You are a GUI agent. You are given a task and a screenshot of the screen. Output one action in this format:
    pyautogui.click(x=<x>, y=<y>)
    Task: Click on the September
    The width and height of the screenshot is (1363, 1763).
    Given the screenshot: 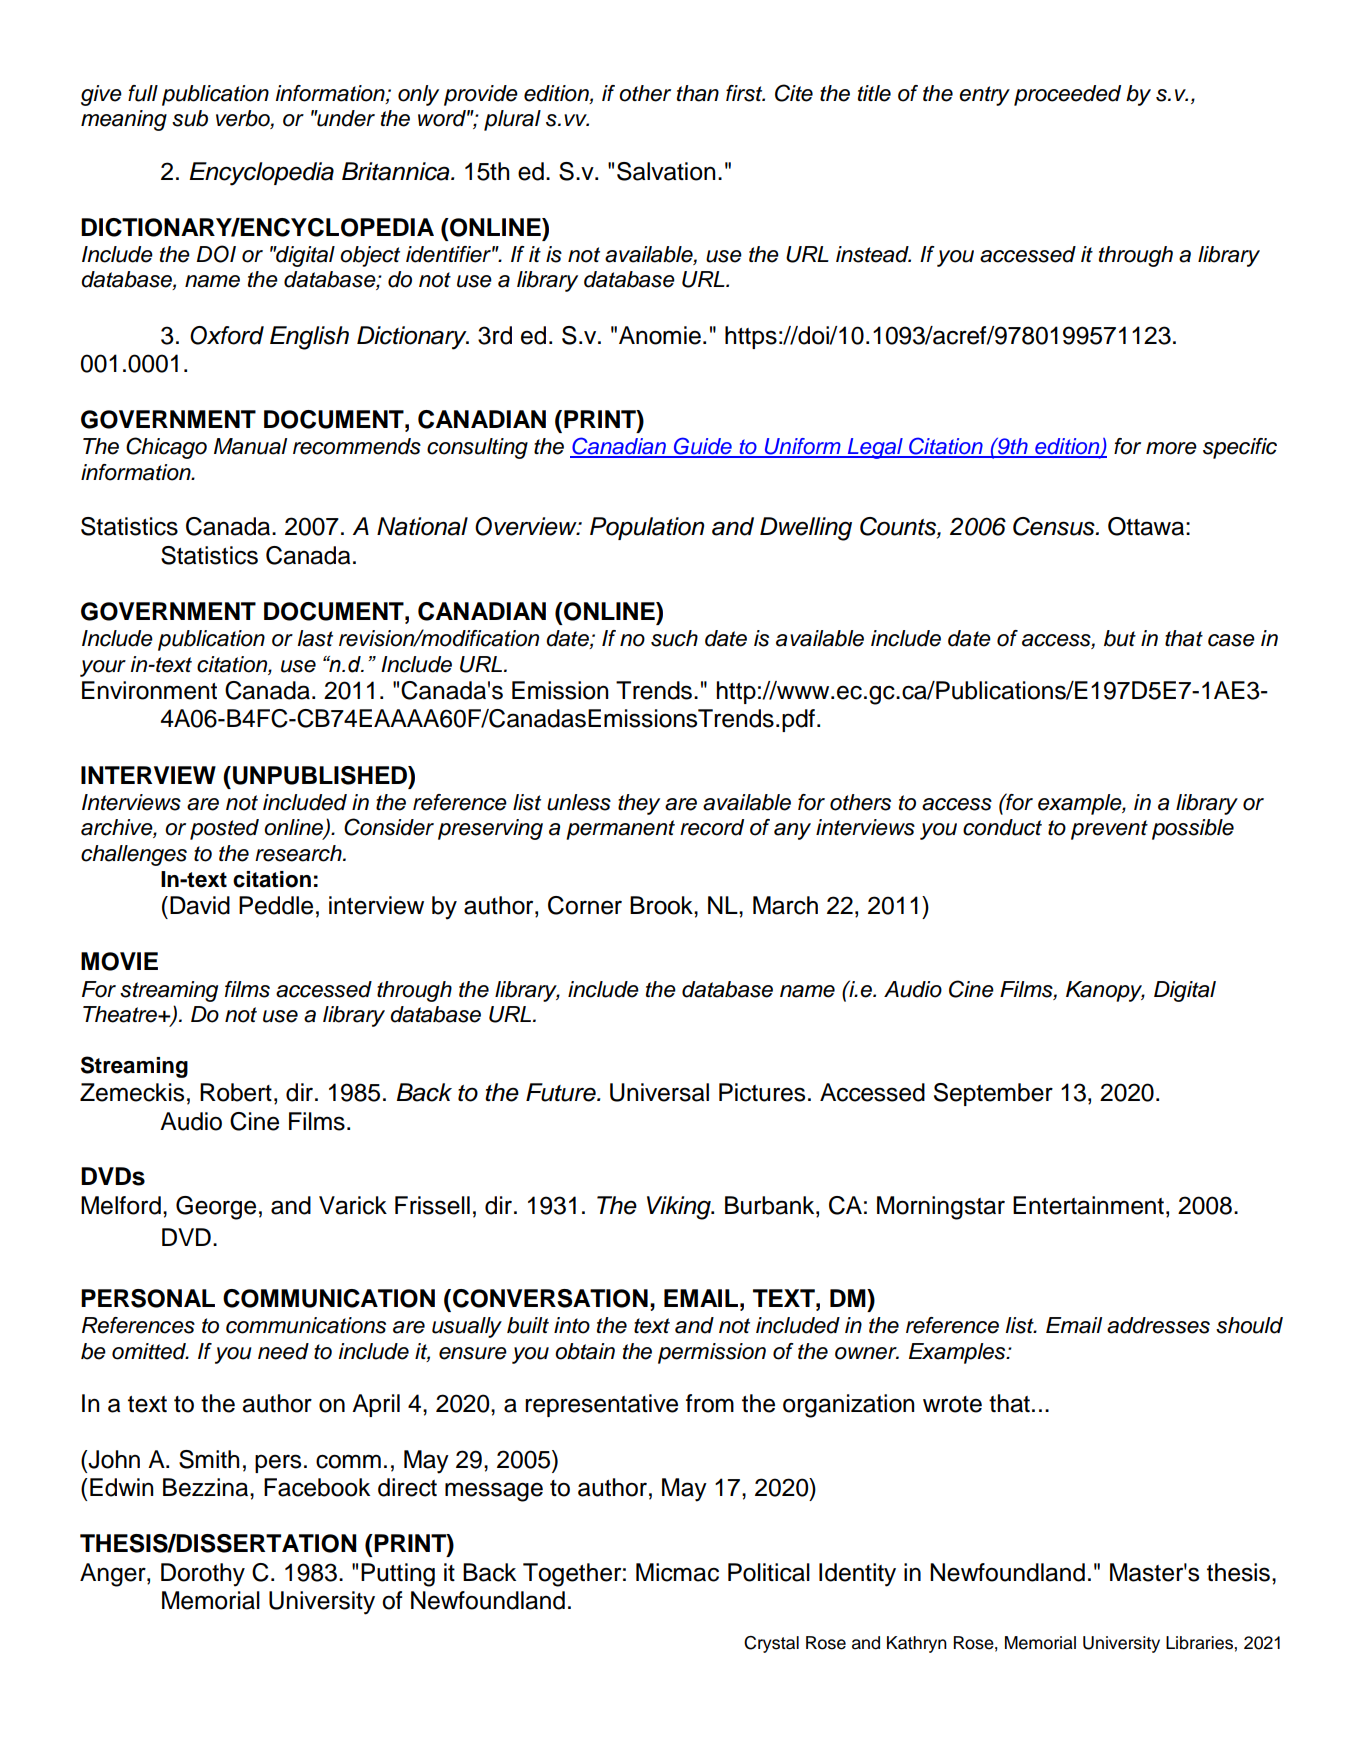 What is the action you would take?
    pyautogui.click(x=993, y=1094)
